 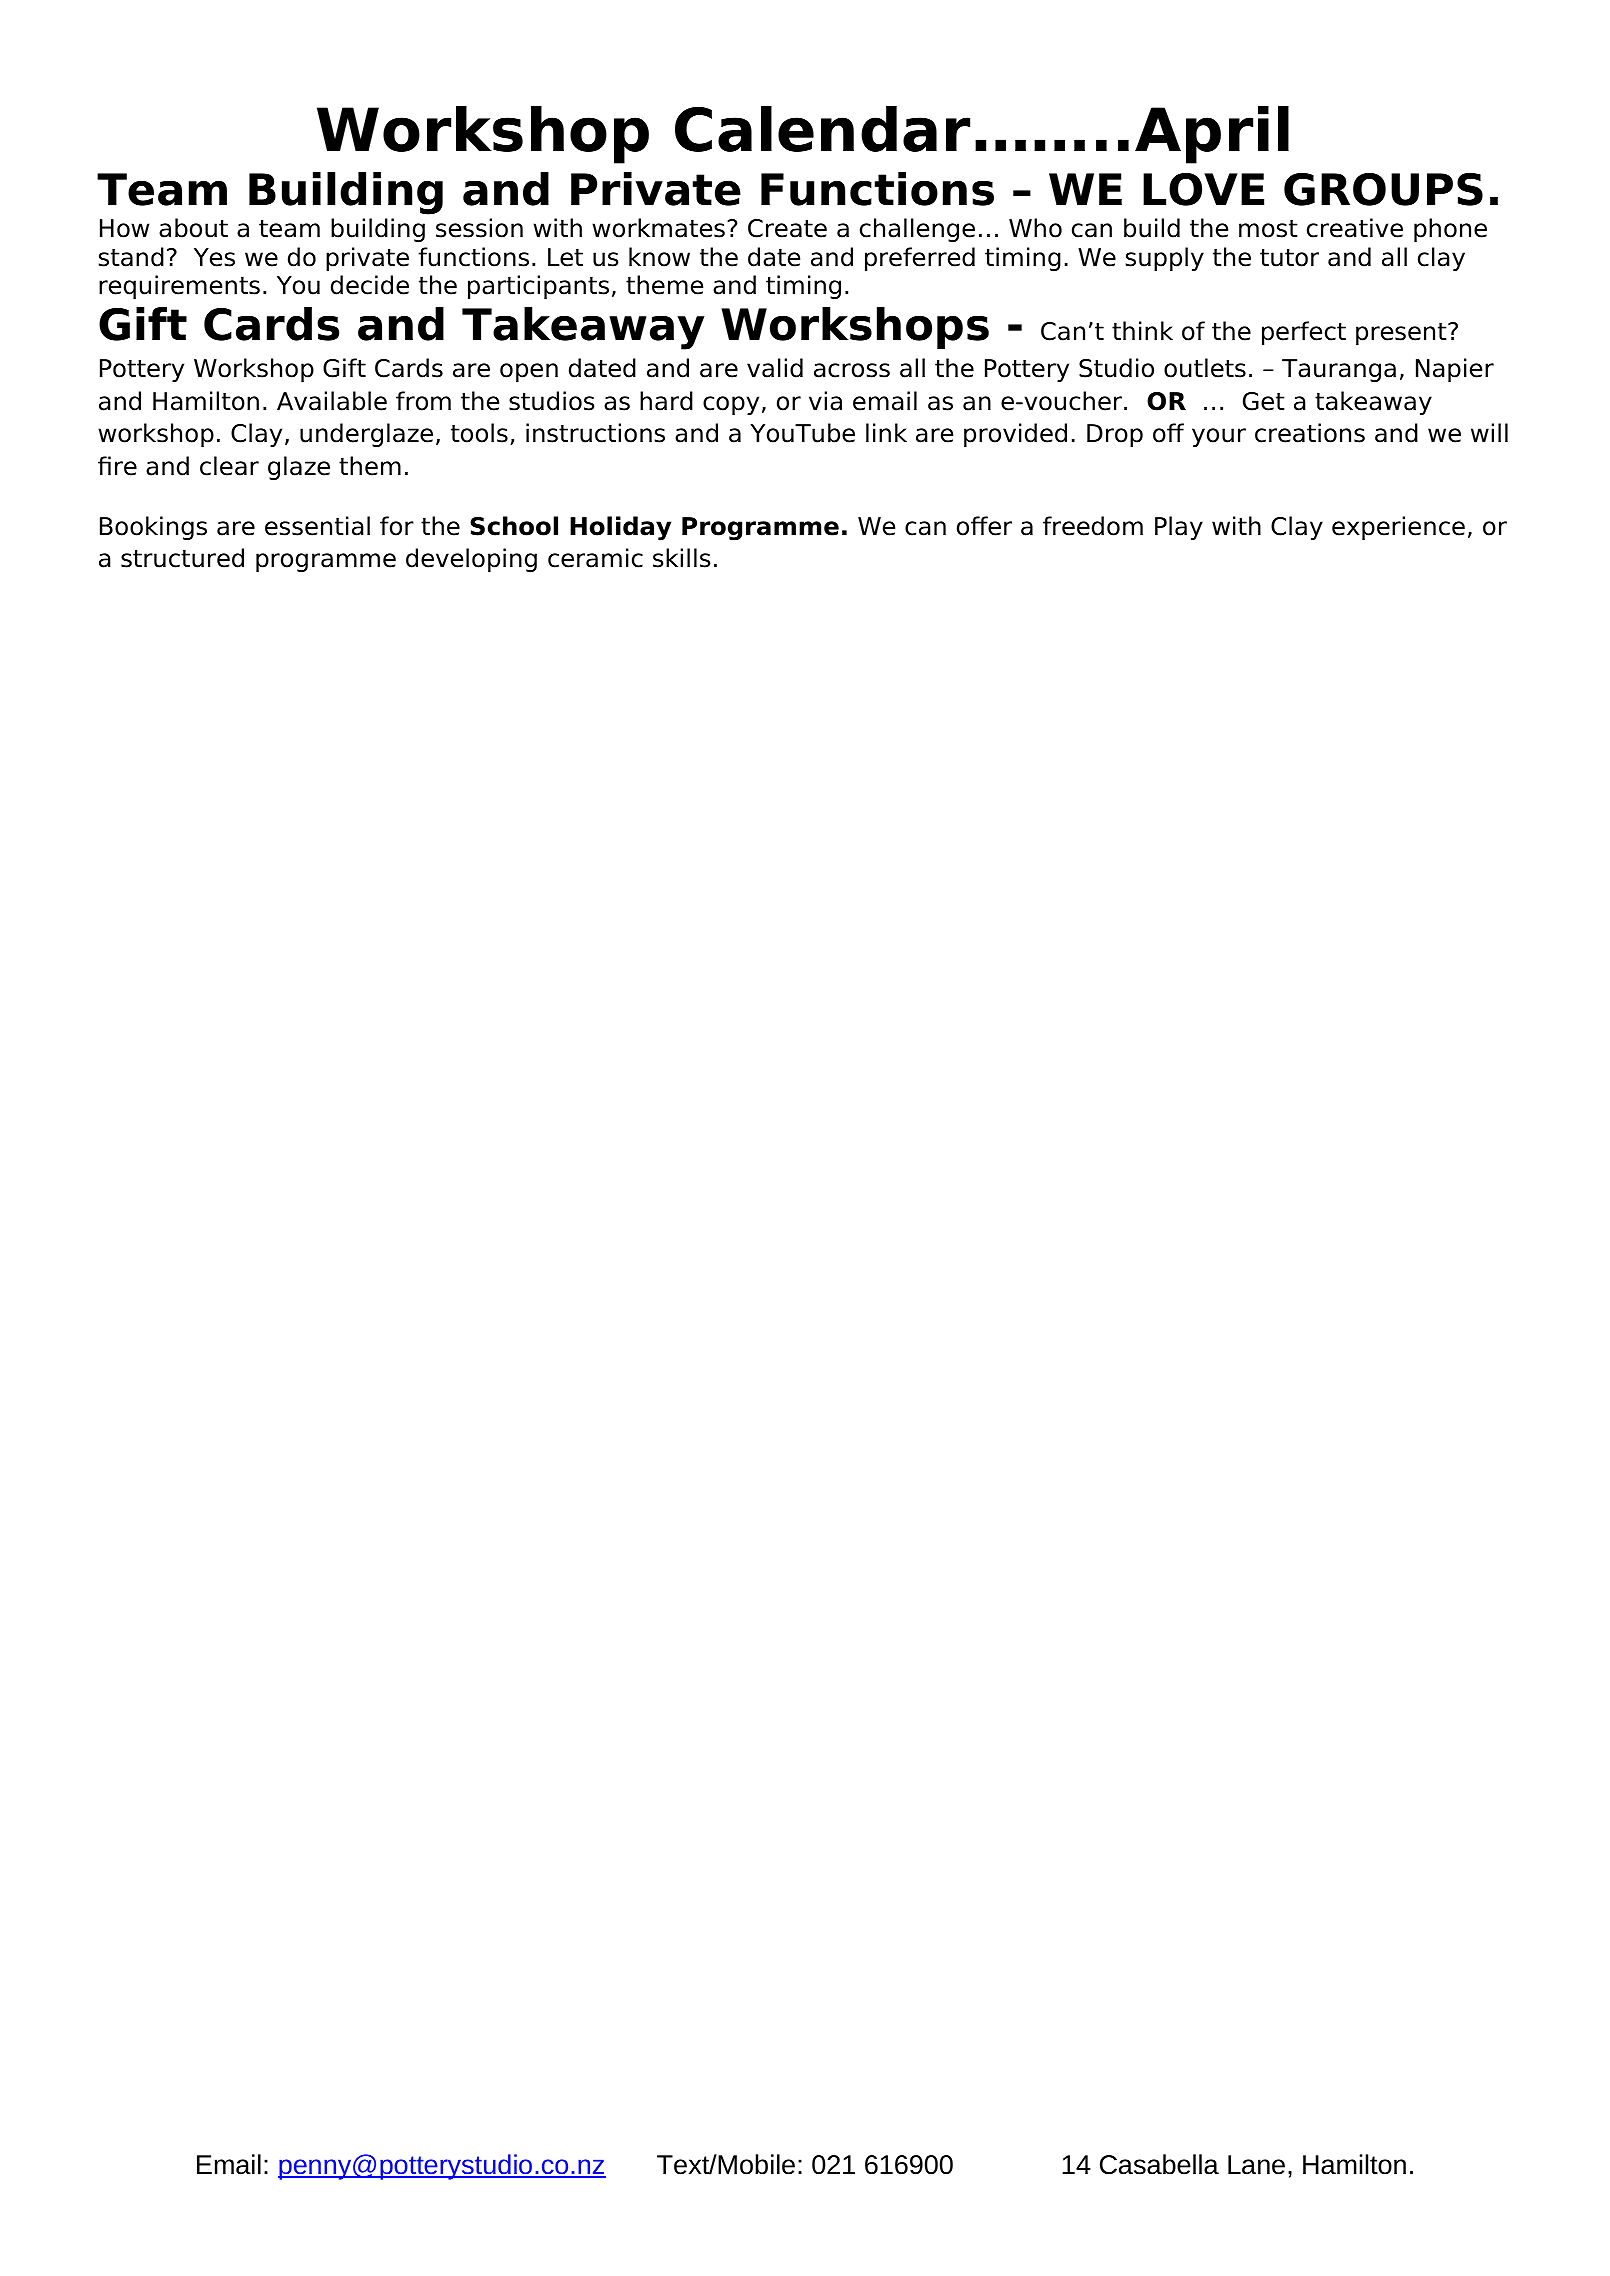 I want to click on tutor, so click(x=1289, y=258).
